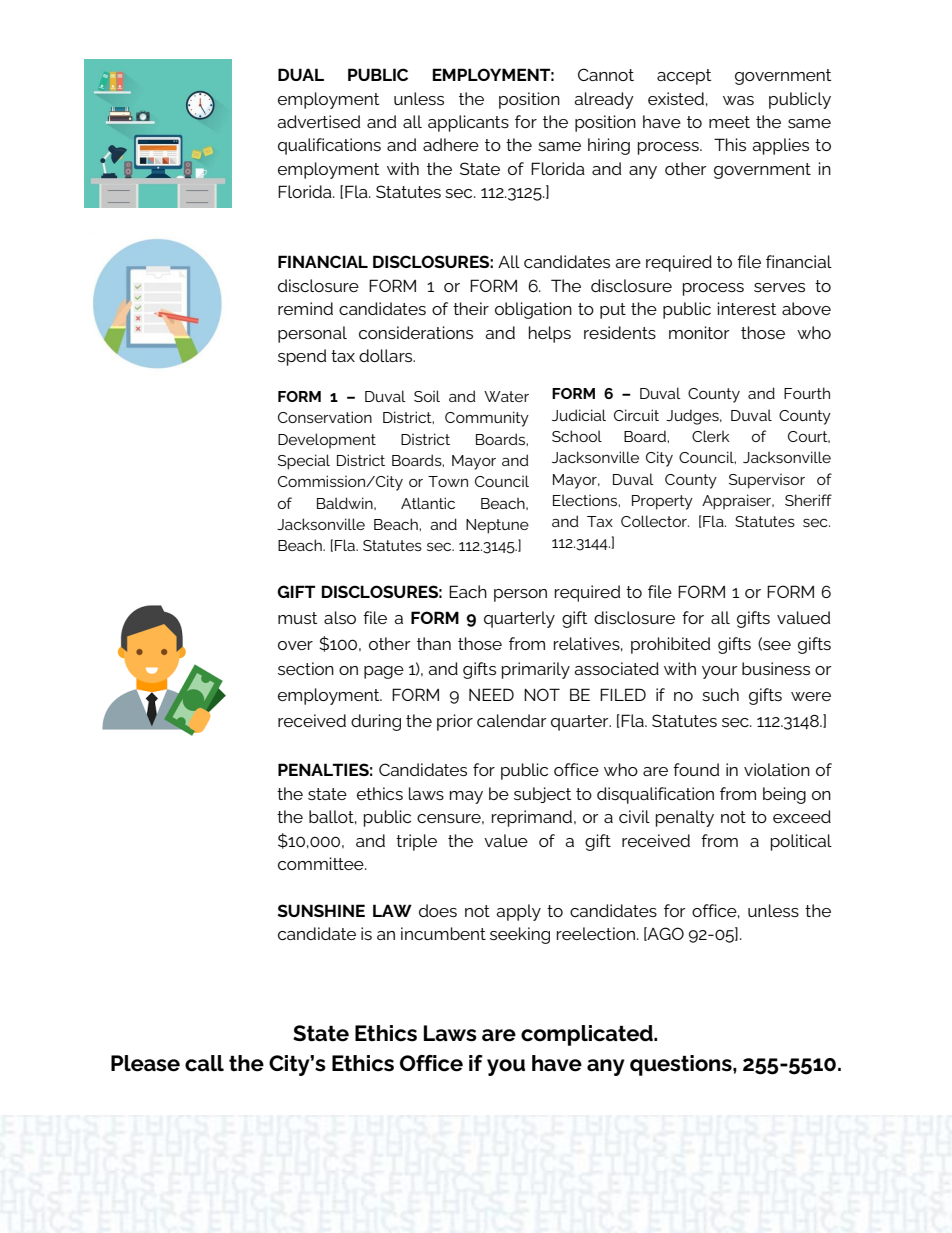 The image size is (952, 1233). I want to click on Clerk, so click(711, 436).
